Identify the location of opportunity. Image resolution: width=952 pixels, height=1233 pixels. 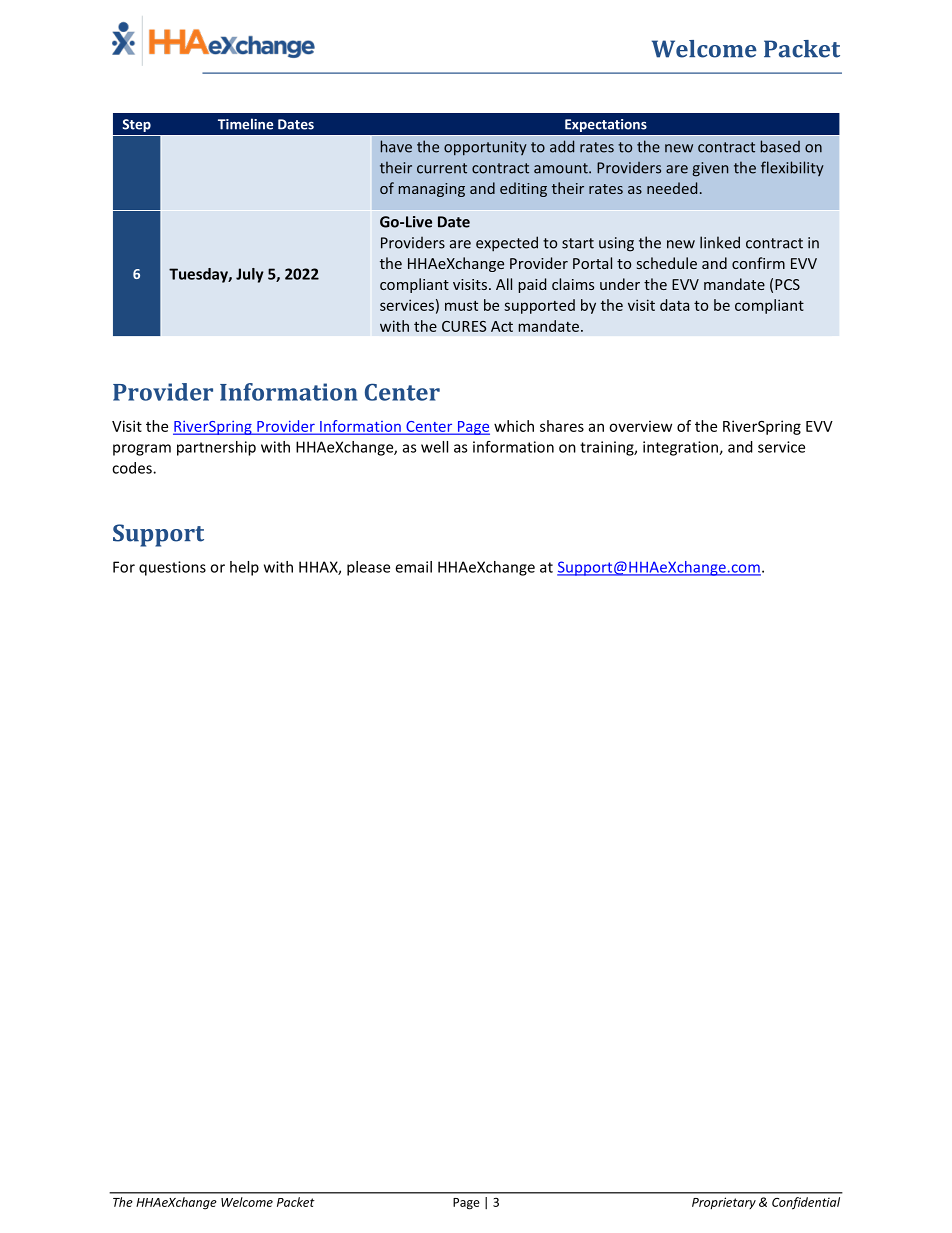
(485, 148).
